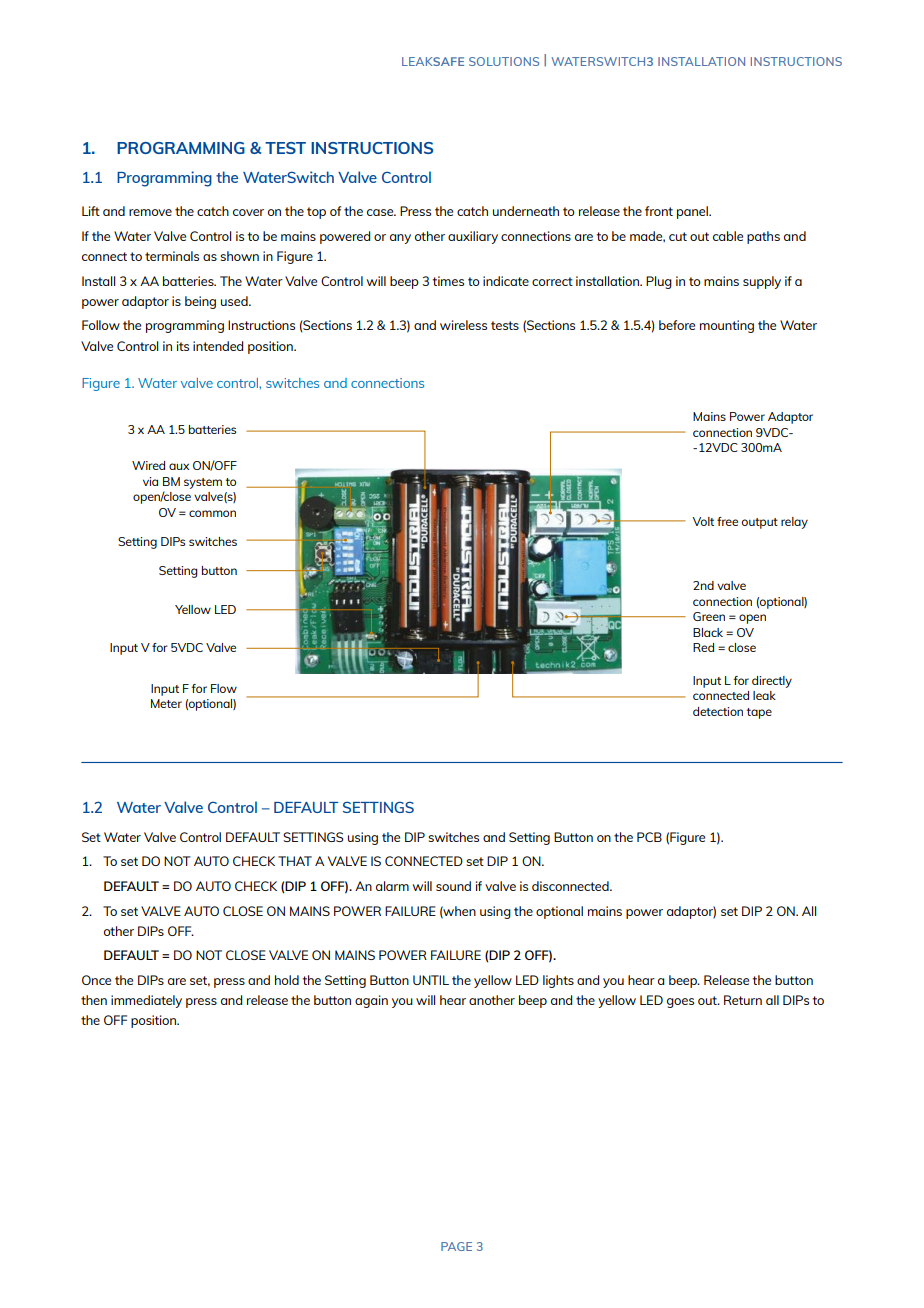 The image size is (924, 1308). I want to click on Volt, so click(703, 521).
